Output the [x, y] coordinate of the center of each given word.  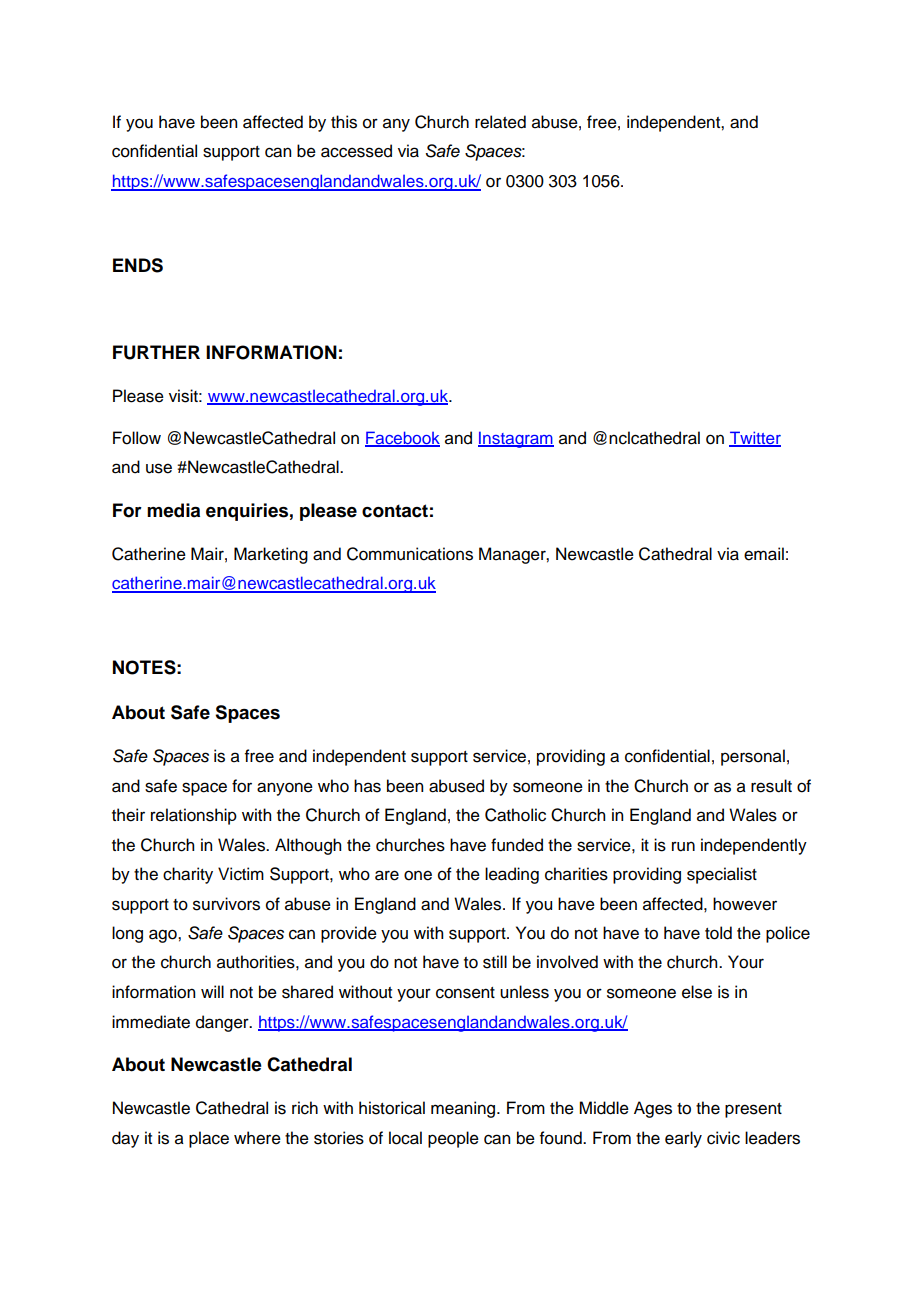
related [500, 122]
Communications [410, 554]
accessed [356, 151]
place [209, 1139]
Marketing [271, 555]
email [764, 554]
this [344, 122]
